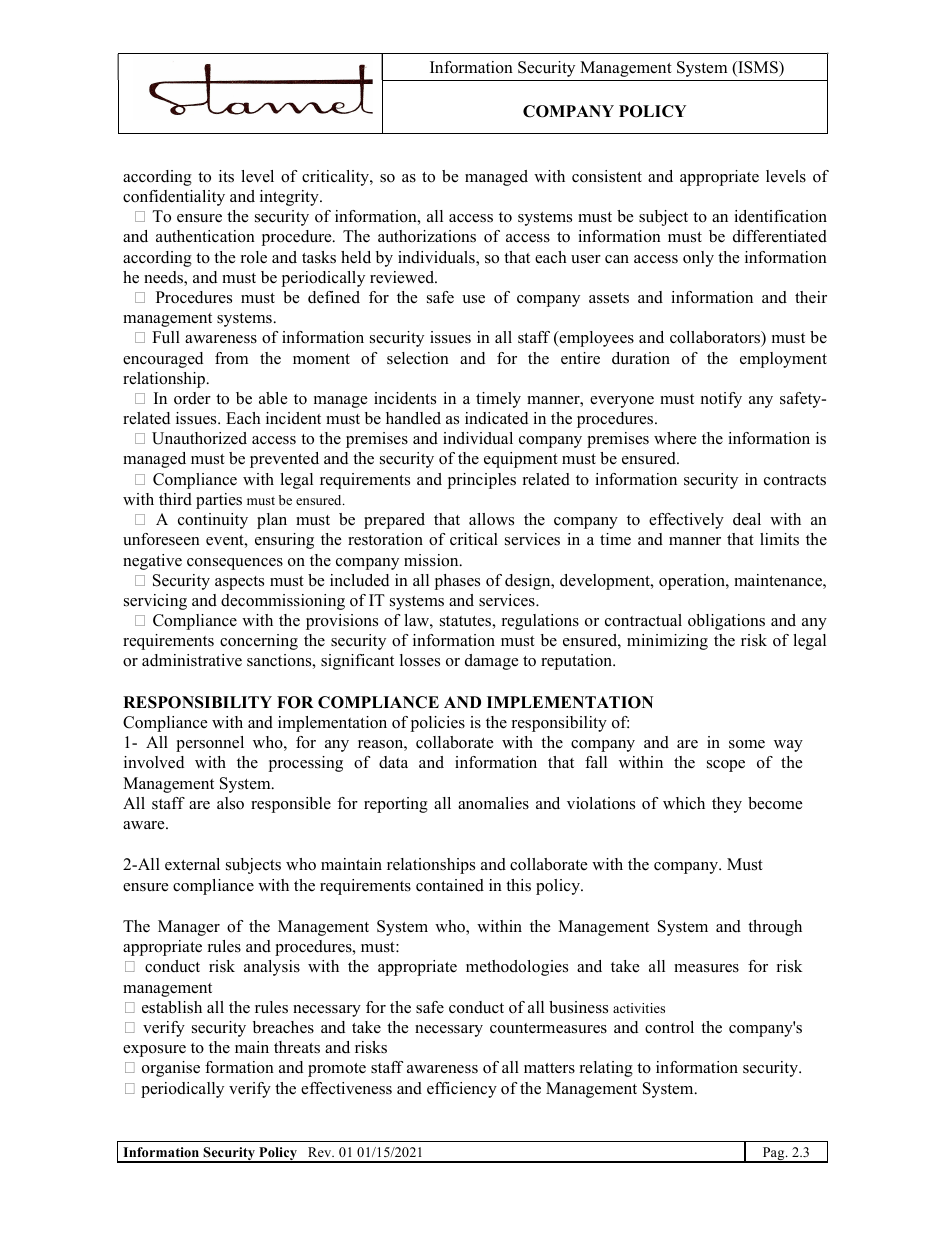 The height and width of the document is (1233, 952). What do you see at coordinates (174, 198) in the document?
I see `confidentiality` at bounding box center [174, 198].
